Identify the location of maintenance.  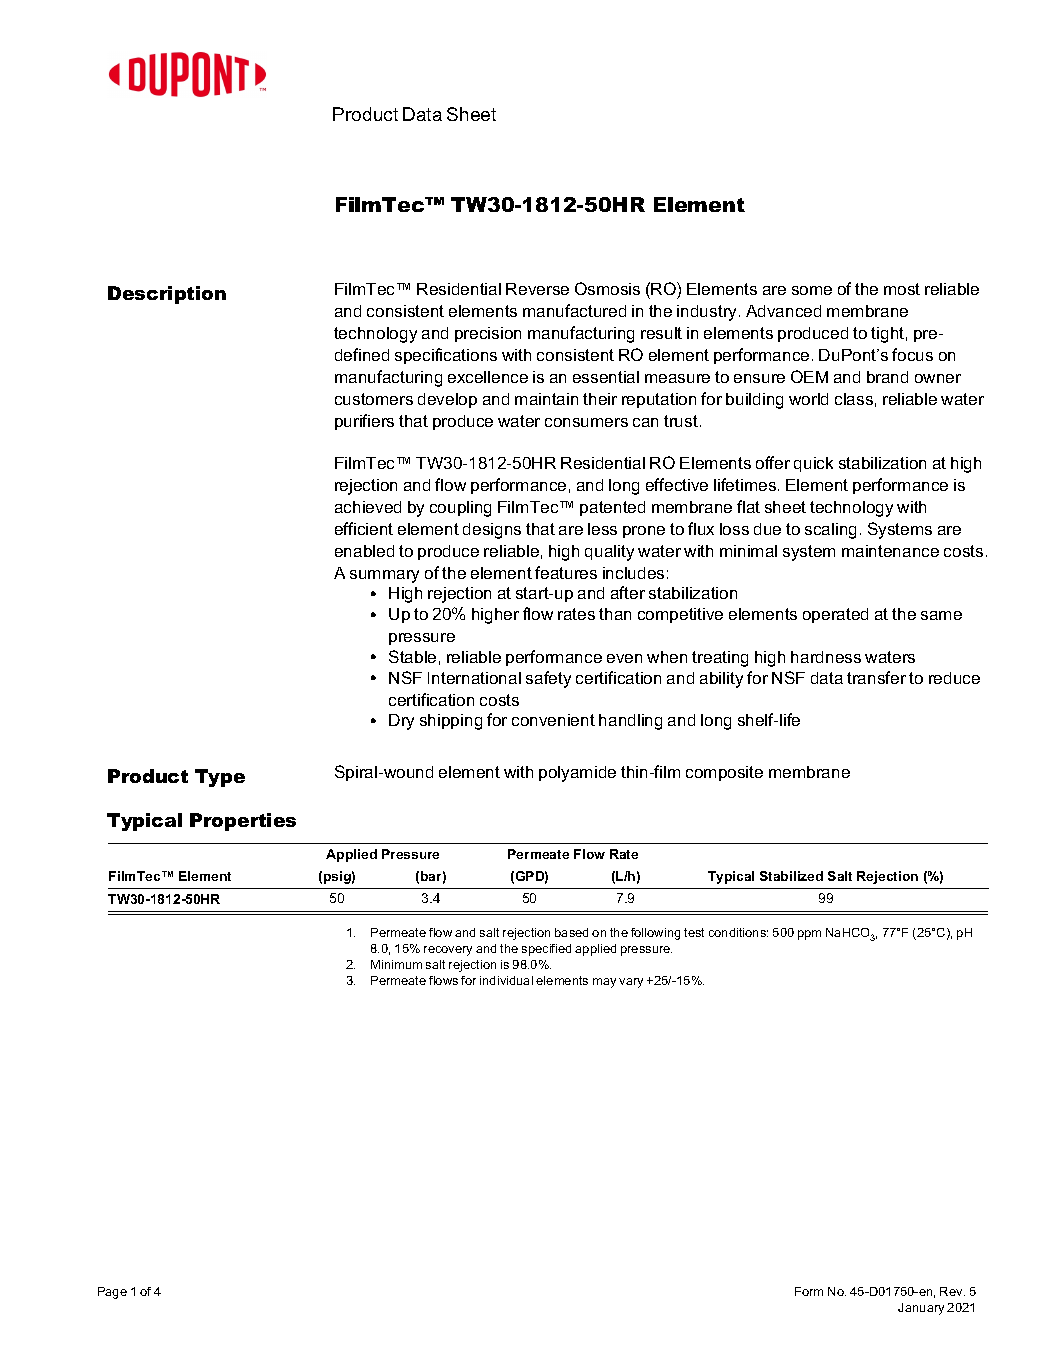
(890, 551).
